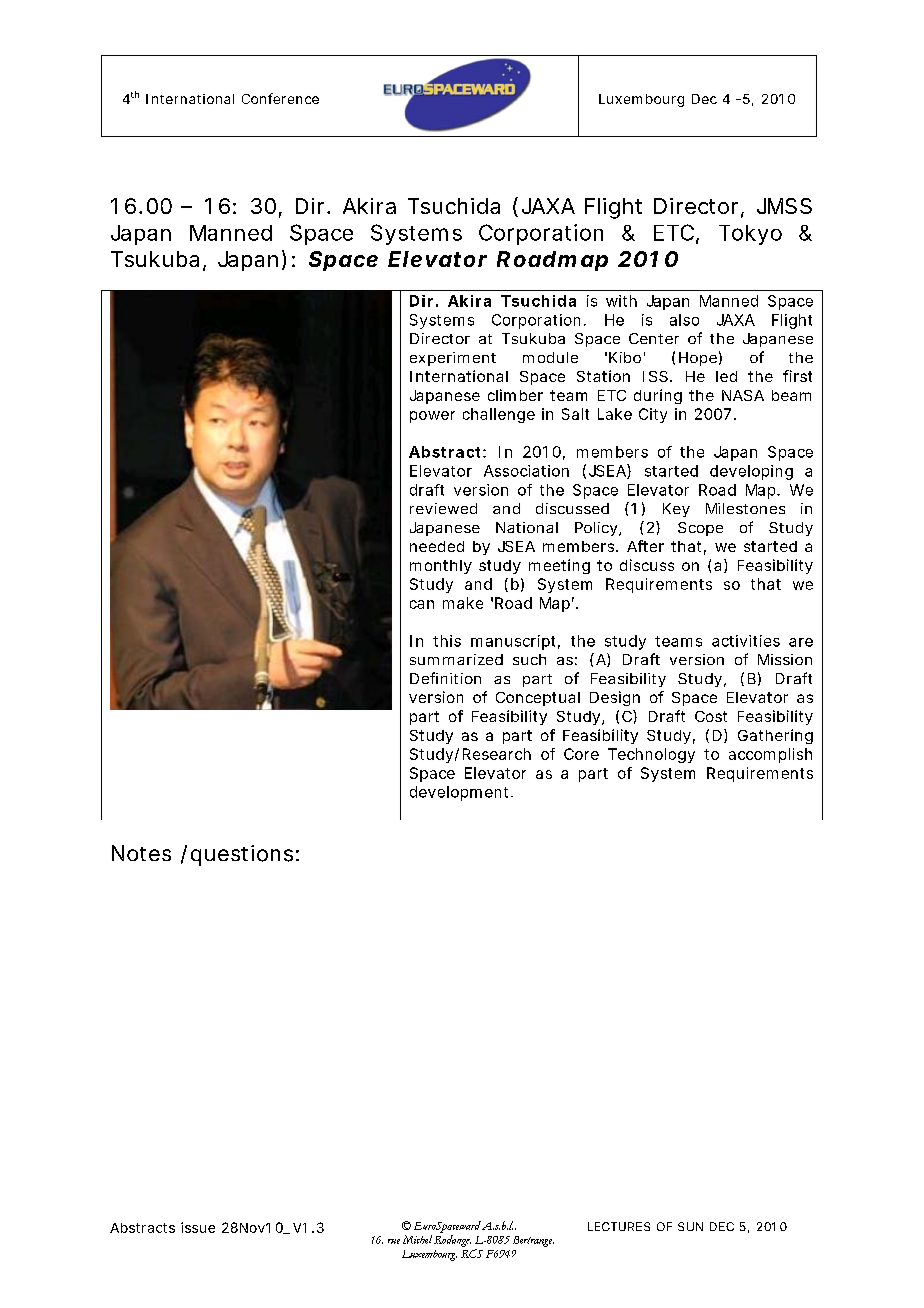  What do you see at coordinates (280, 98) in the page?
I see `Conference` at bounding box center [280, 98].
